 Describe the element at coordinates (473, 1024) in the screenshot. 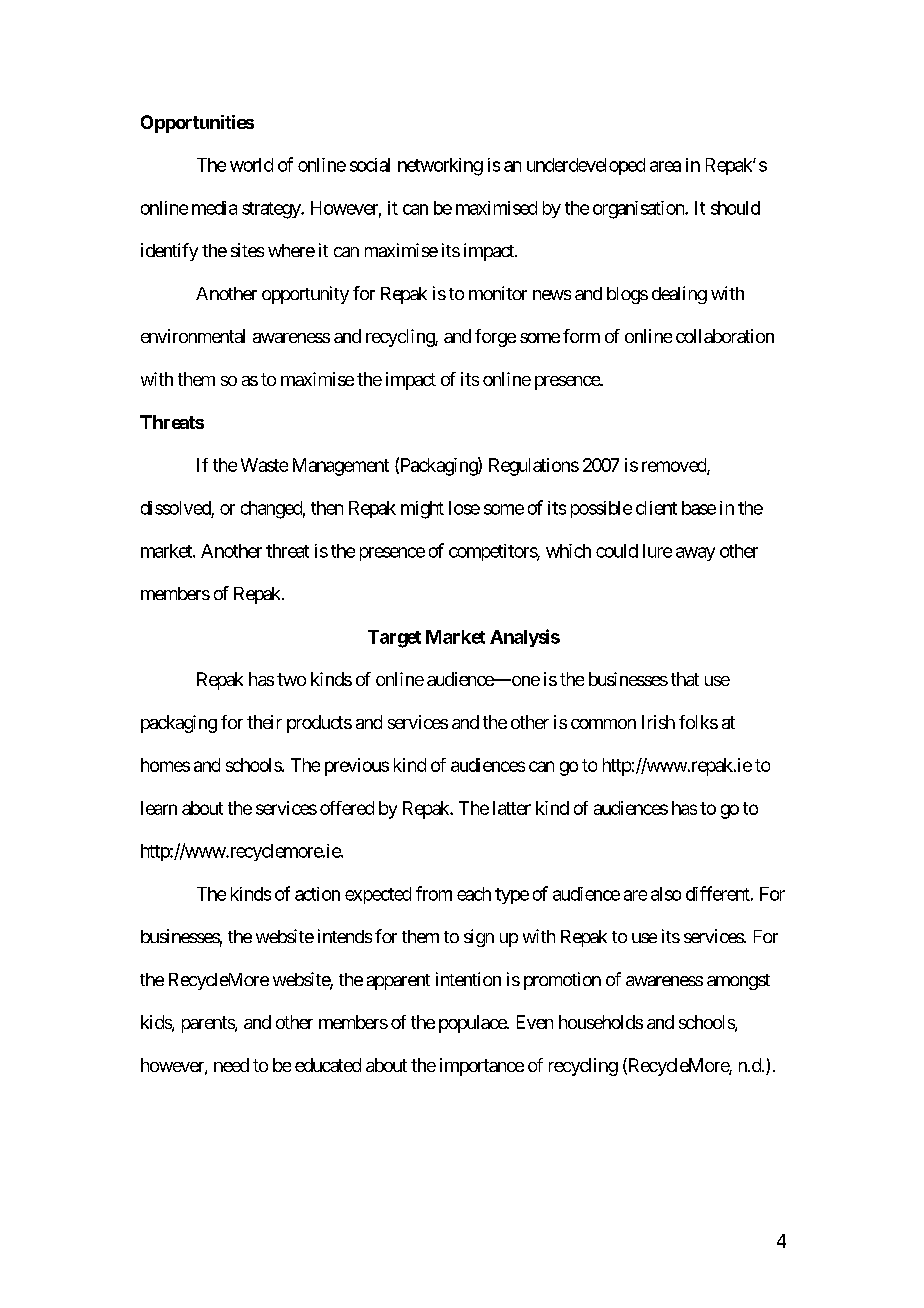

I see `populace` at that location.
